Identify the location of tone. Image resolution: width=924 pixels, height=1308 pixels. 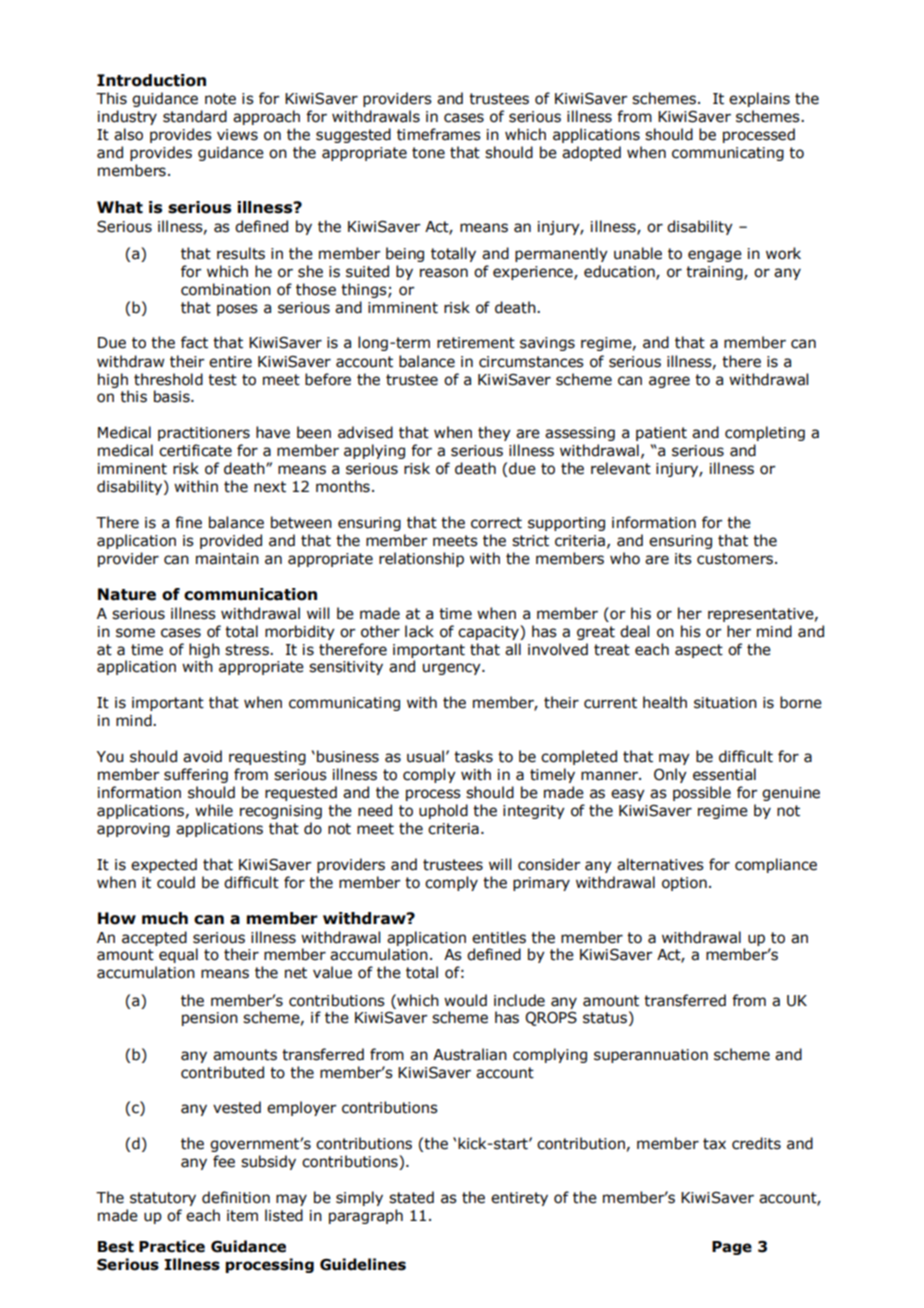
(428, 153).
